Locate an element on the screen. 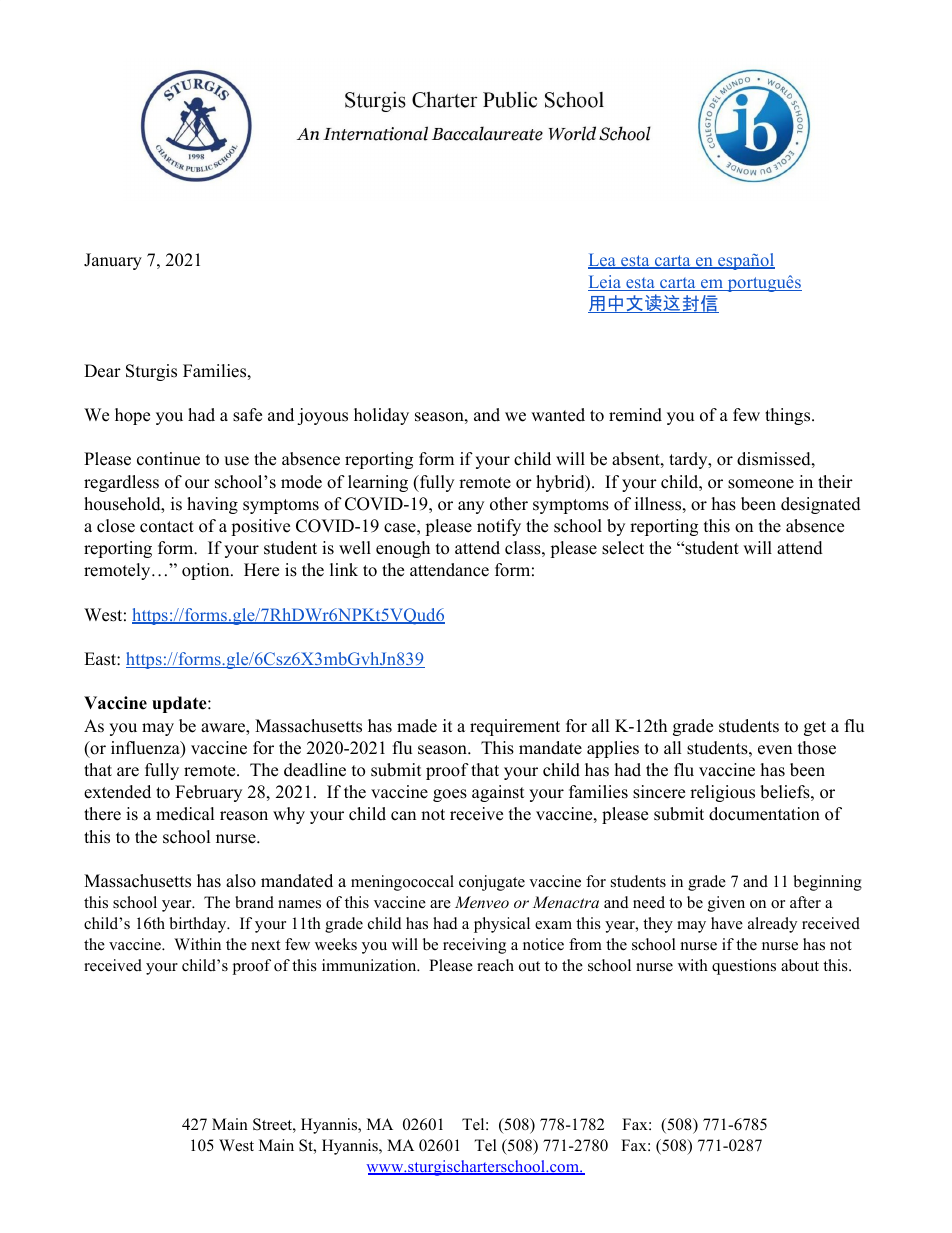 The height and width of the screenshot is (1233, 952). requirement is located at coordinates (515, 727).
